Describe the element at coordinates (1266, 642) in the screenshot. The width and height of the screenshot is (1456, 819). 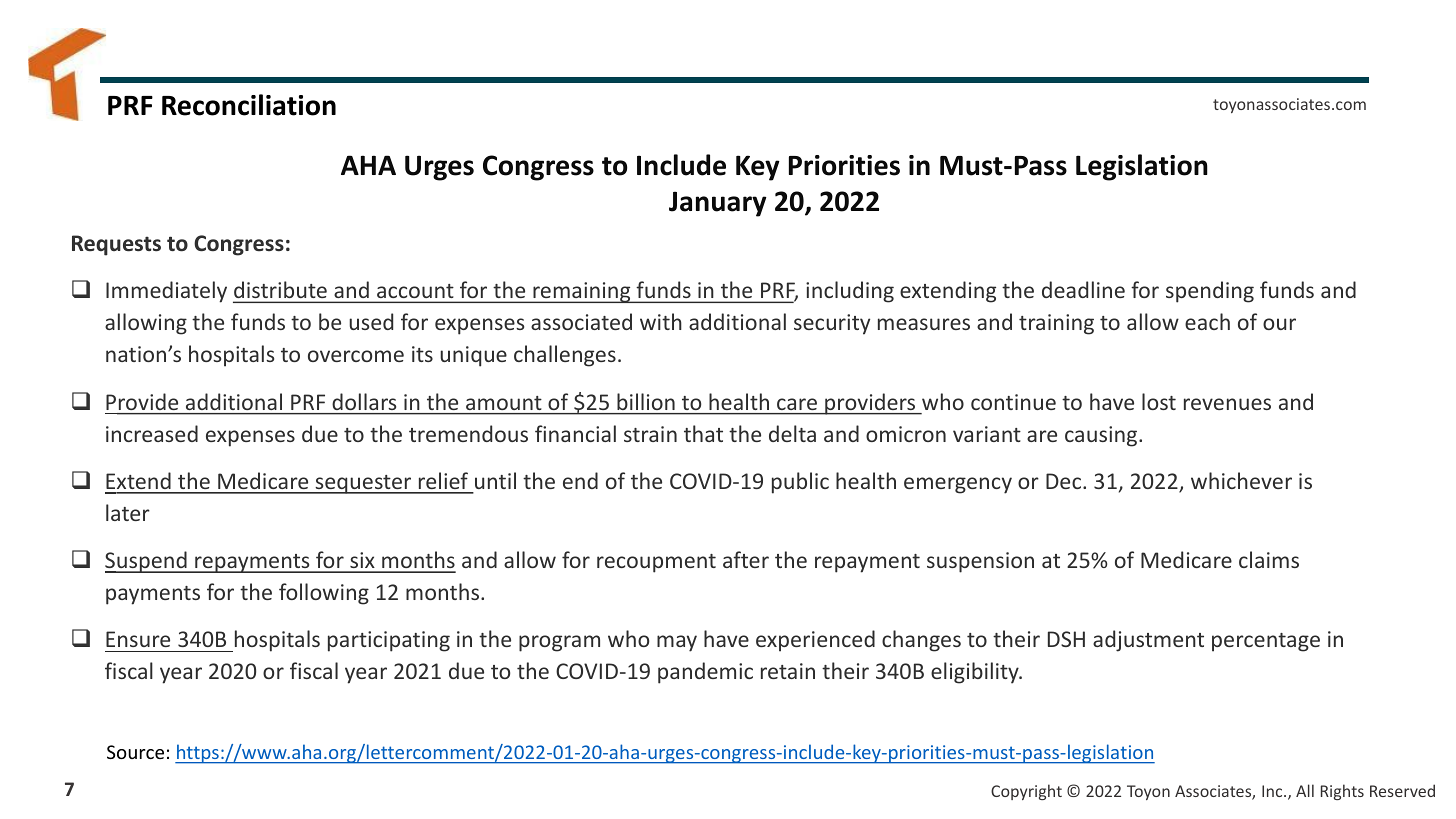
I see `percentage` at that location.
